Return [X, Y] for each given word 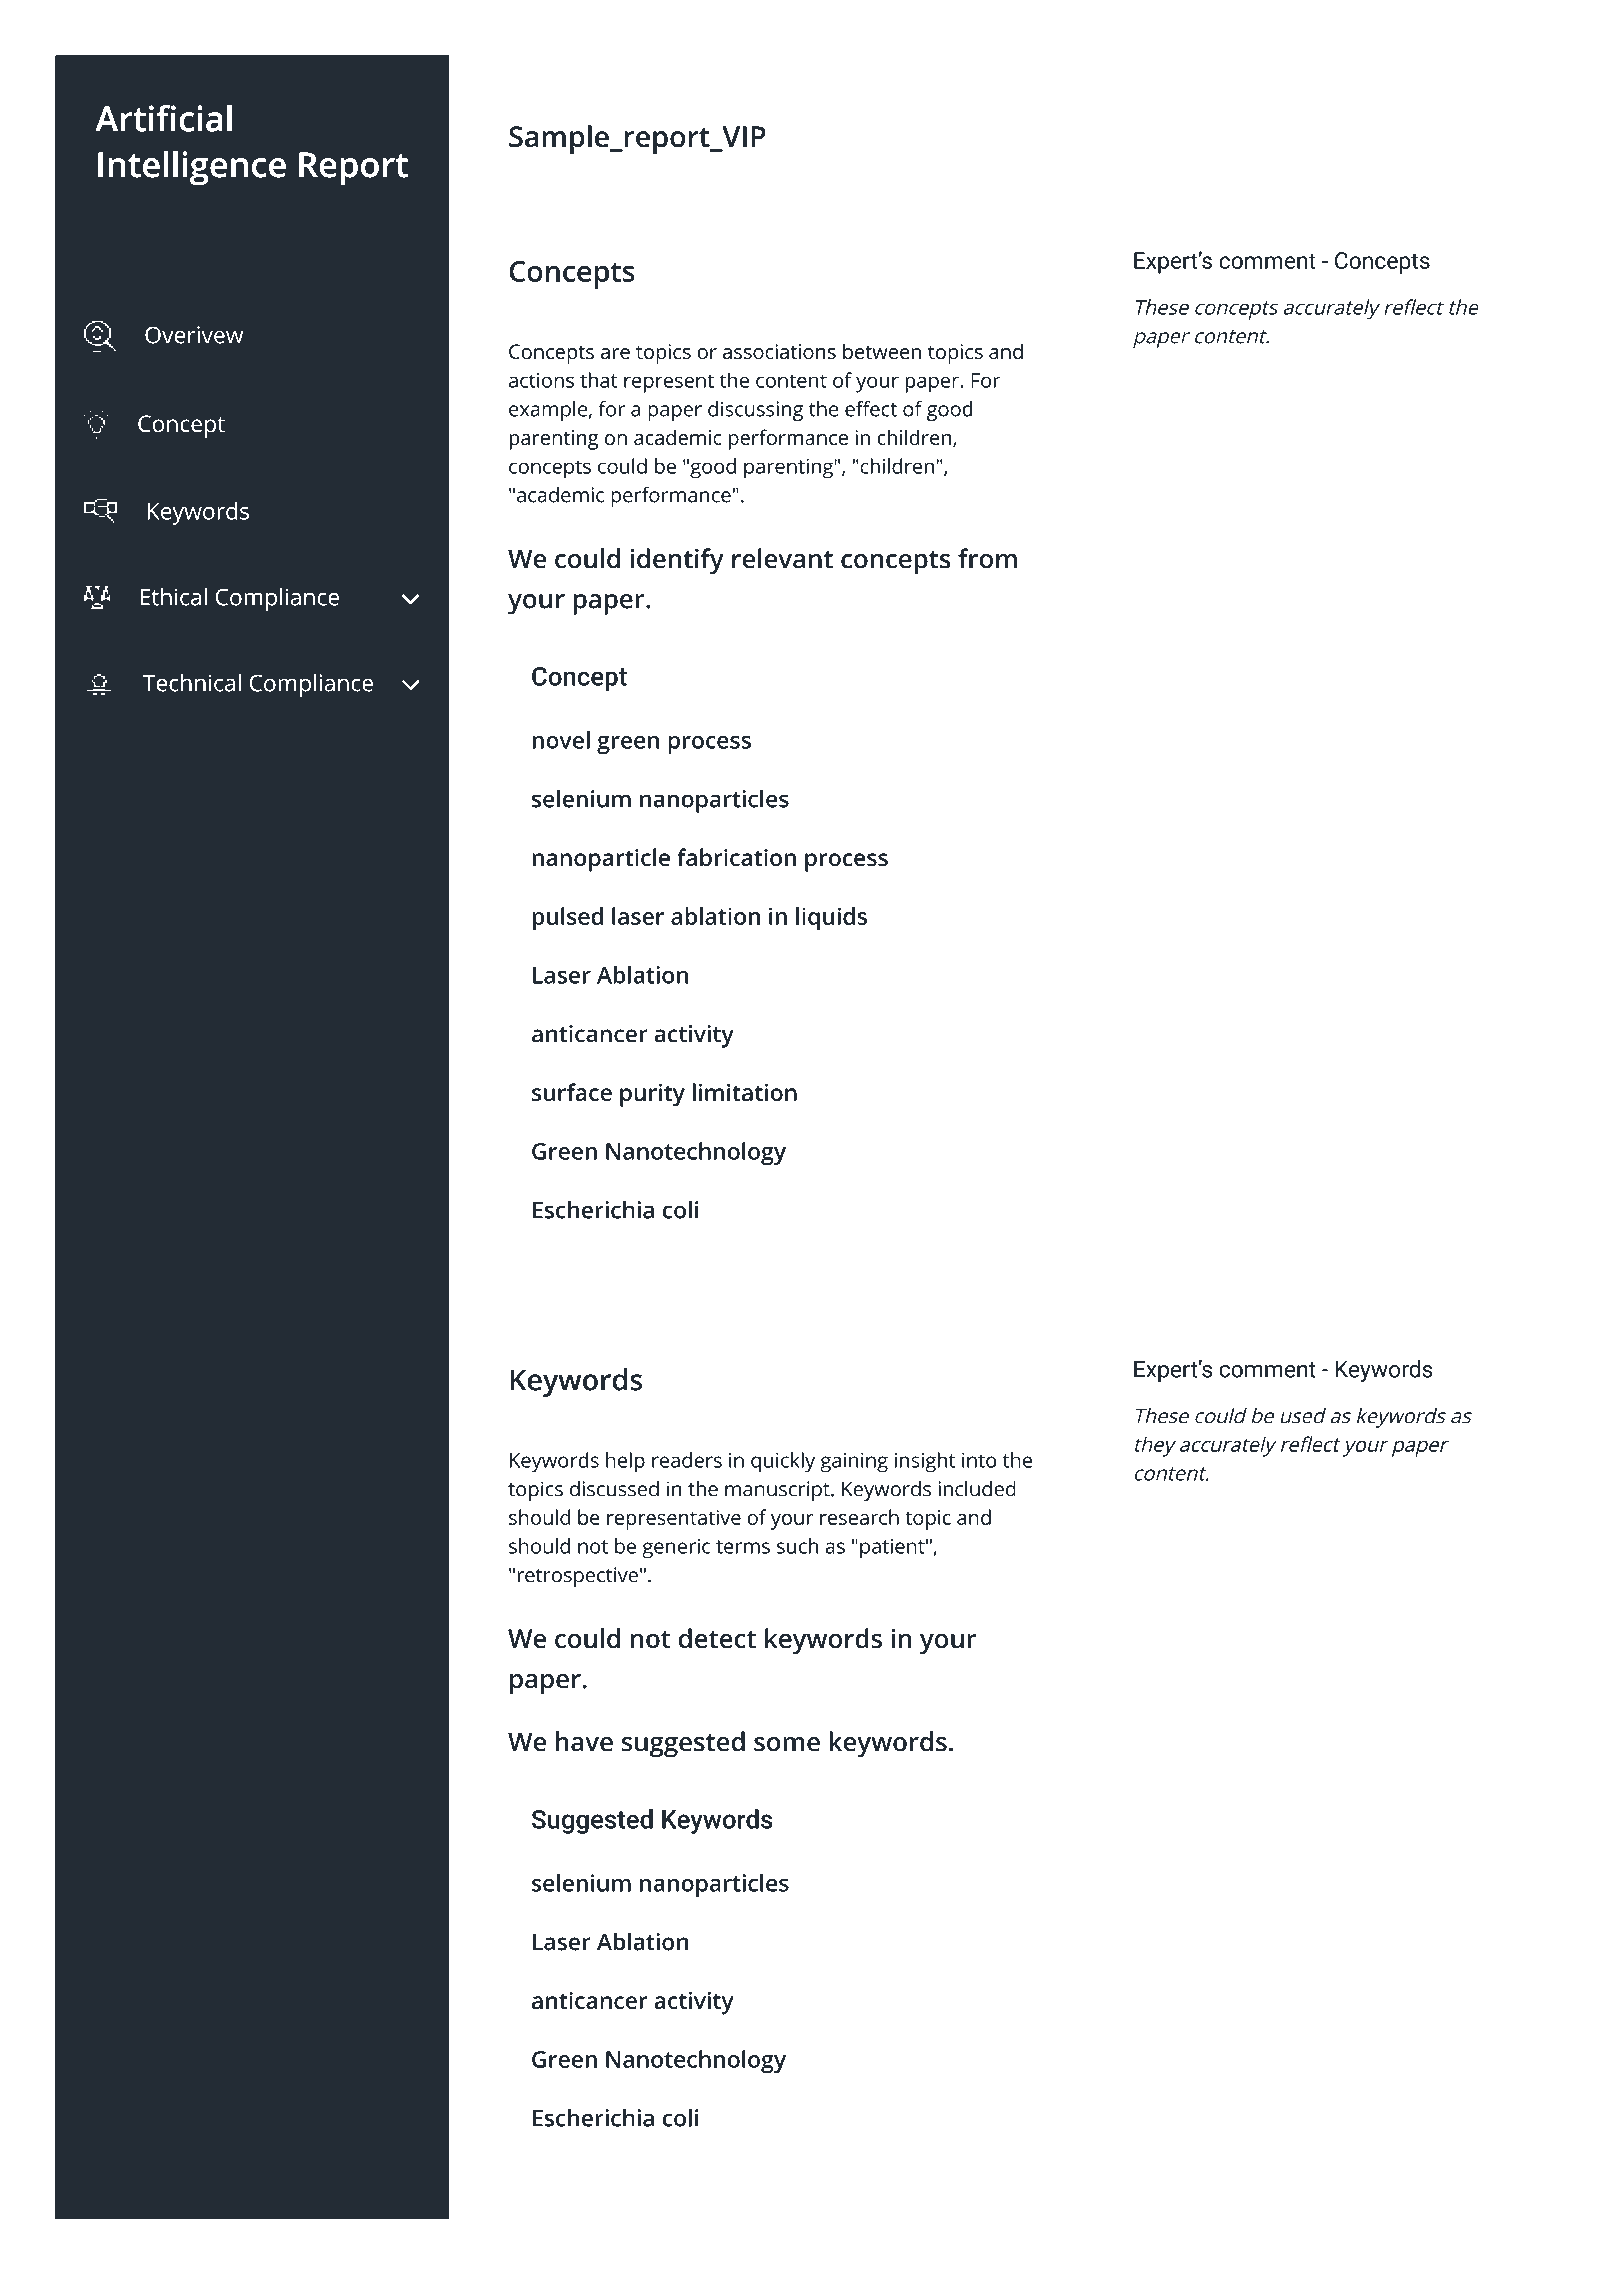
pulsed [567, 919]
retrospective [577, 1577]
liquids [831, 919]
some [787, 1744]
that [599, 380]
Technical [192, 682]
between [882, 351]
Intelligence [192, 168]
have [584, 1741]
